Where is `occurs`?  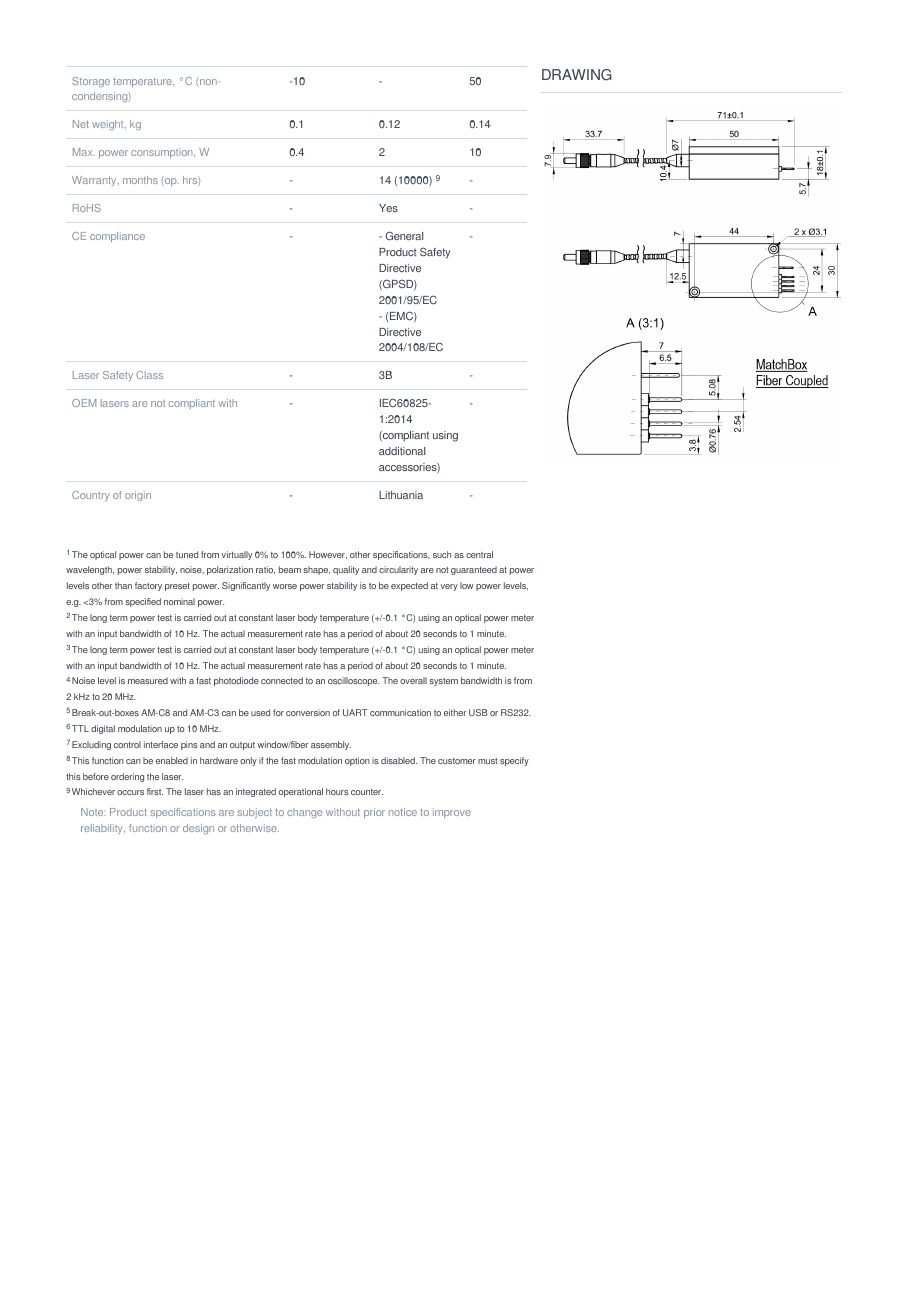
occurs is located at coordinates (130, 792).
